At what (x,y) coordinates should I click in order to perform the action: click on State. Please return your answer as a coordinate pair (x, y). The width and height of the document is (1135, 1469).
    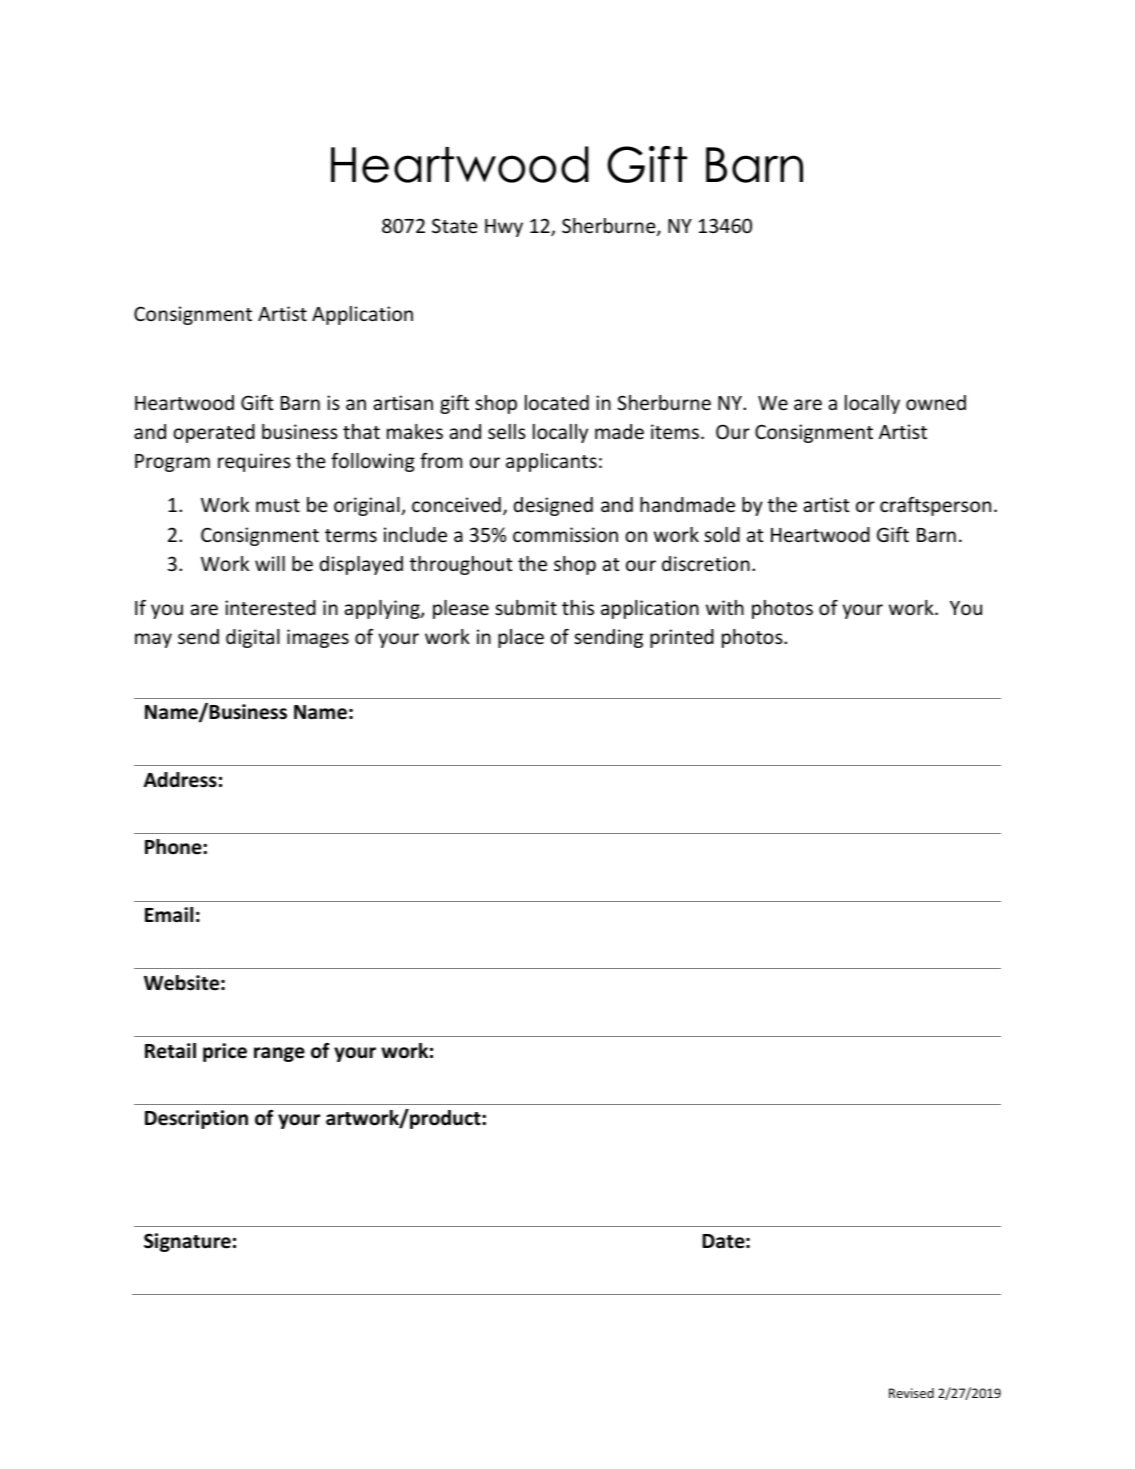
    Looking at the image, I should click on (454, 225).
